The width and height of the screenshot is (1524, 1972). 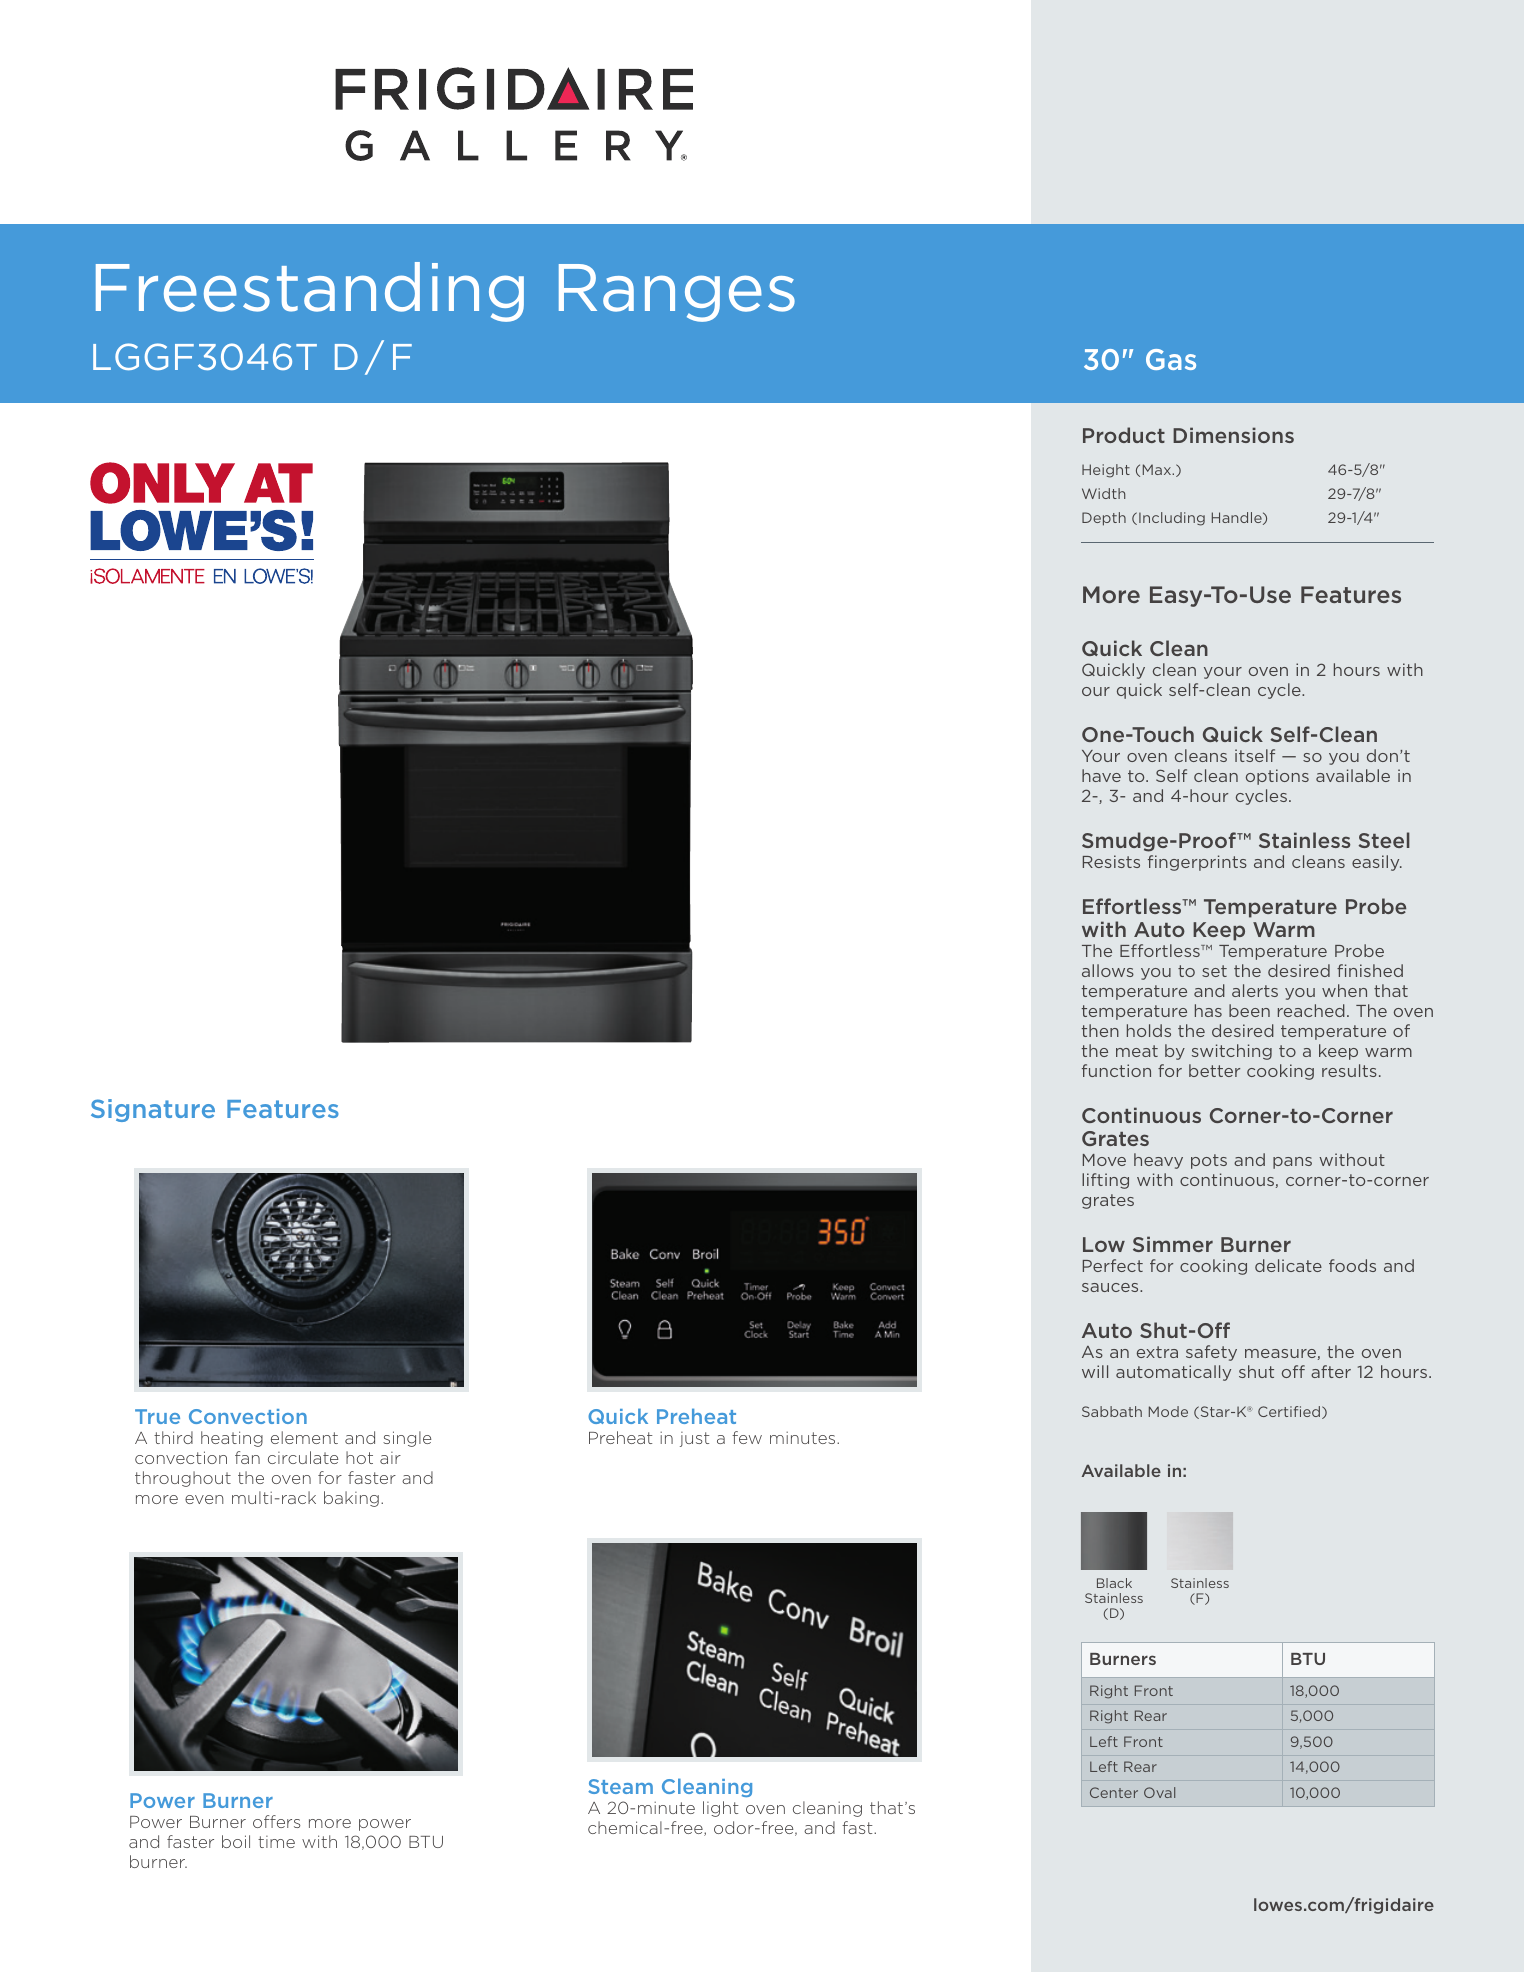 What do you see at coordinates (747, 1437) in the screenshot?
I see `few` at bounding box center [747, 1437].
